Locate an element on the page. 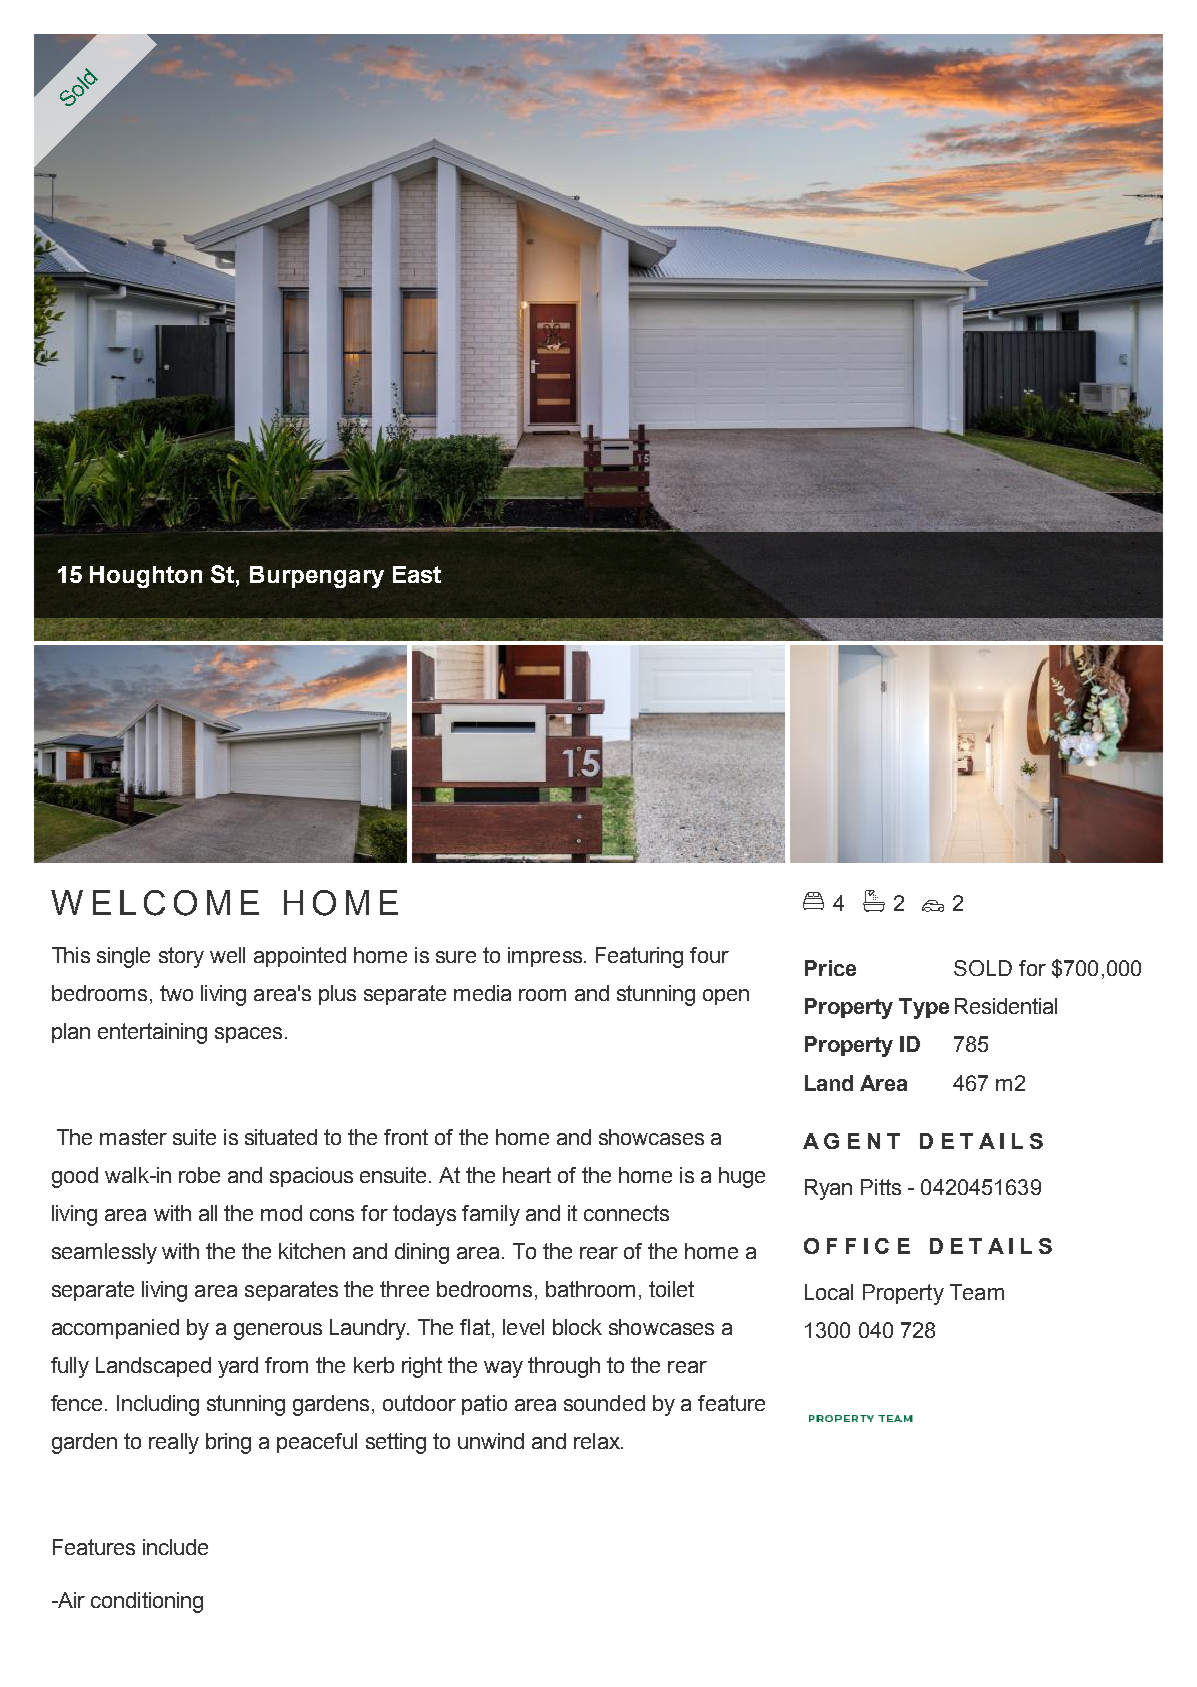 Image resolution: width=1197 pixels, height=1687 pixels. include is located at coordinates (175, 1547).
